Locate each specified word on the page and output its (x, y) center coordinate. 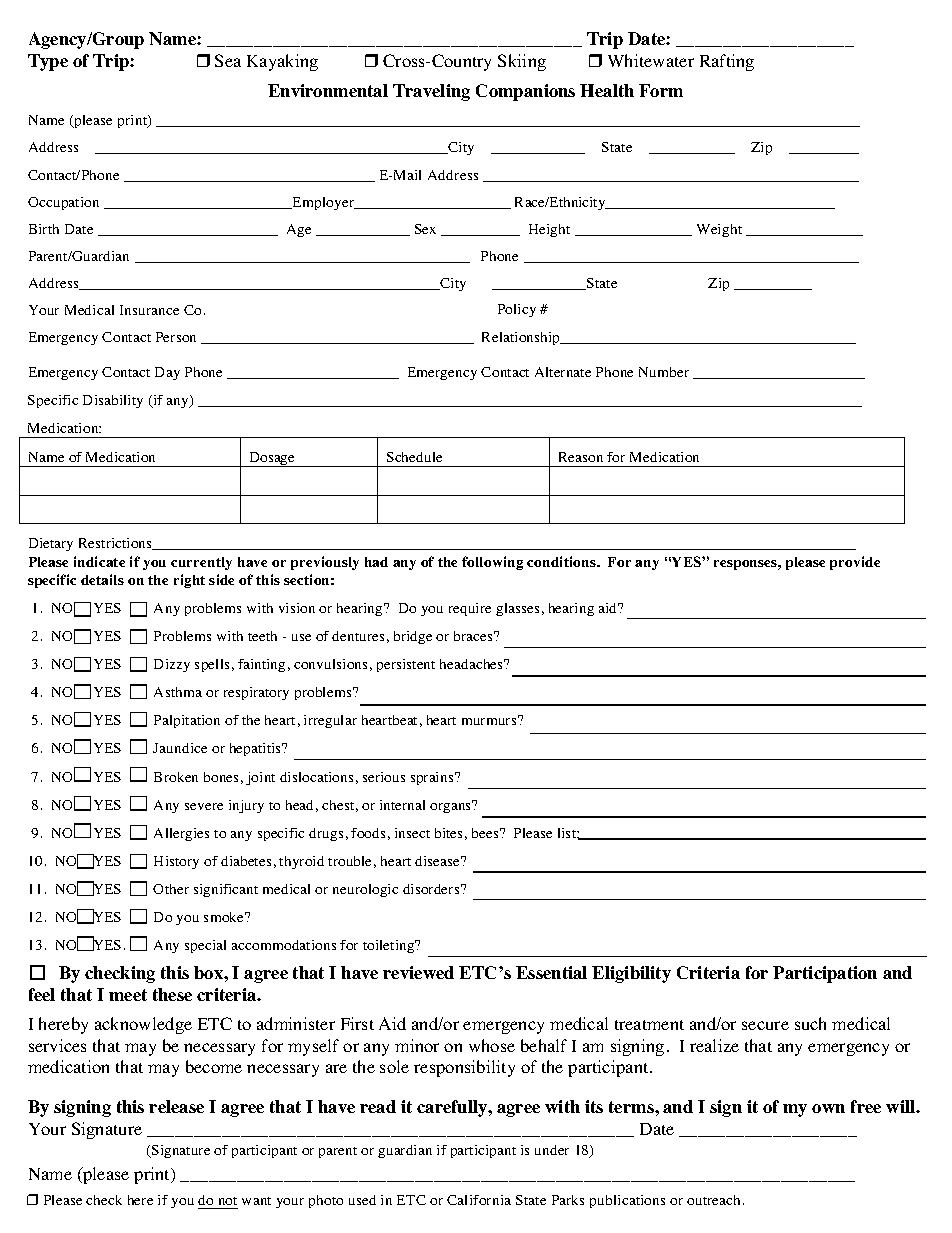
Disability (113, 401)
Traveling (431, 92)
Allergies (181, 834)
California (479, 1200)
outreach (715, 1200)
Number (664, 372)
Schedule (414, 457)
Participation (825, 974)
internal (402, 805)
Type (48, 62)
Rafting (727, 62)
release (176, 1106)
